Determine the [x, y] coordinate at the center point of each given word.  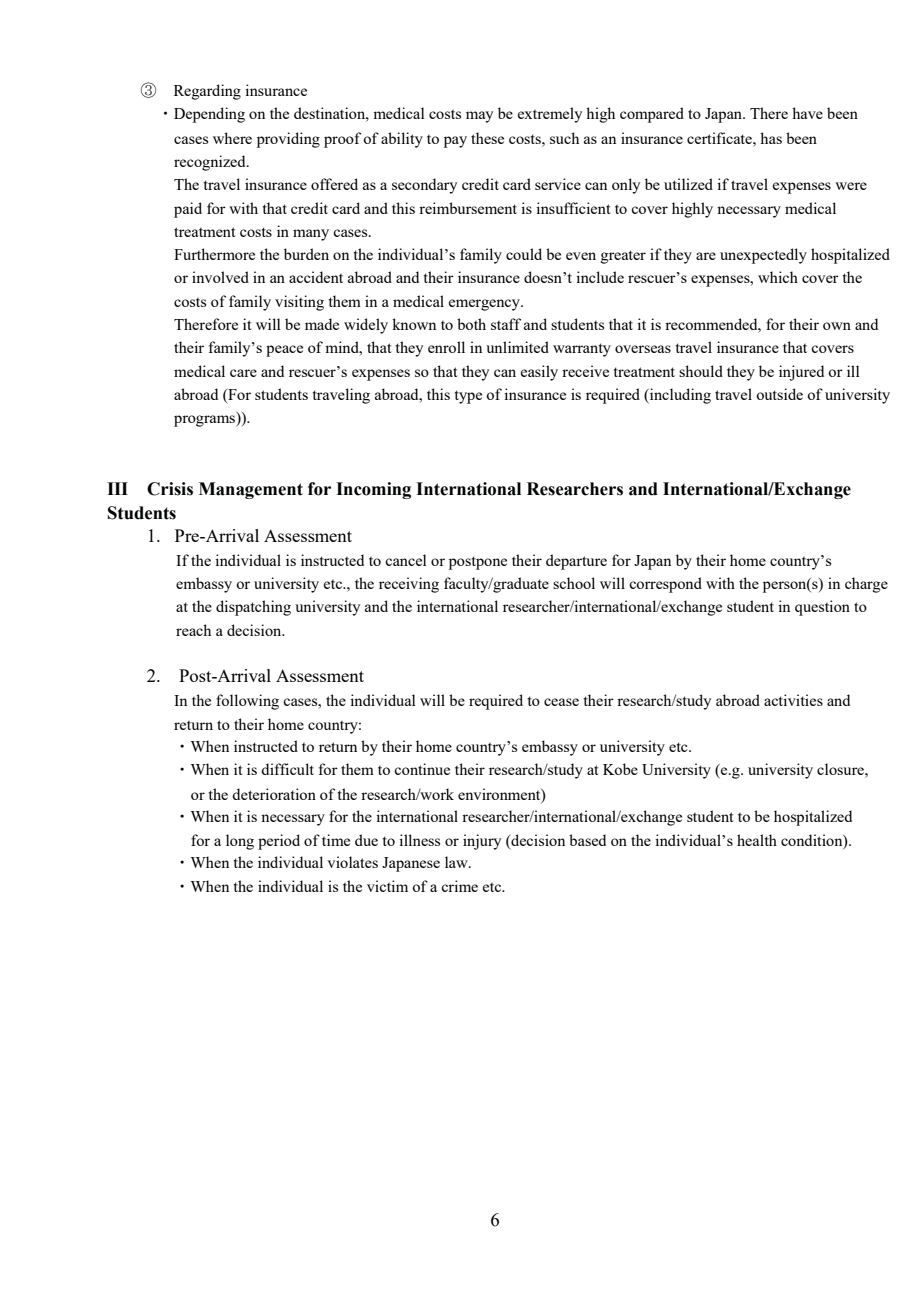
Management [251, 490]
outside [779, 394]
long [240, 842]
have [807, 113]
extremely [550, 115]
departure [576, 562]
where [232, 138]
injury [482, 842]
